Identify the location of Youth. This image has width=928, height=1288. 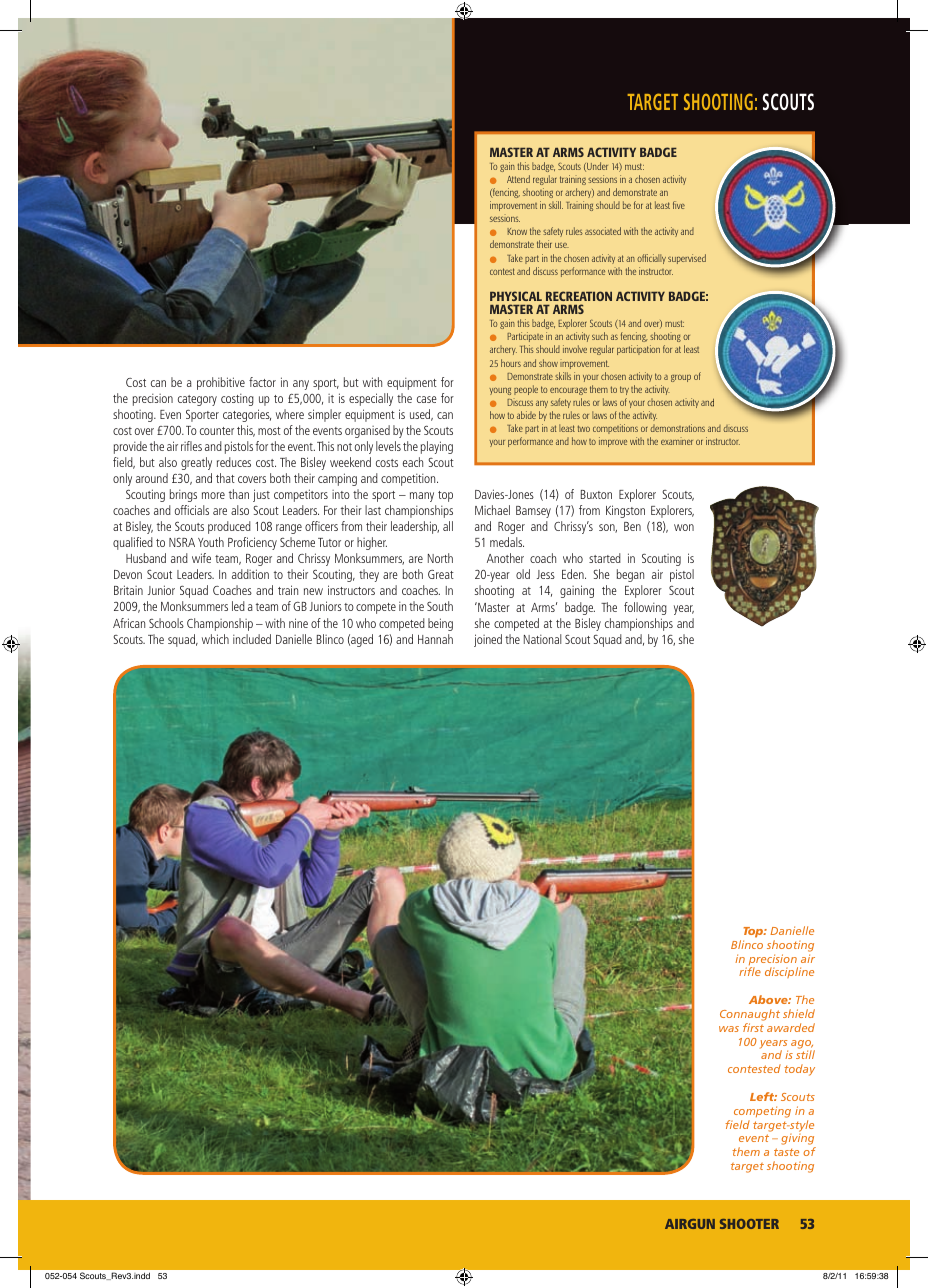
(211, 542).
